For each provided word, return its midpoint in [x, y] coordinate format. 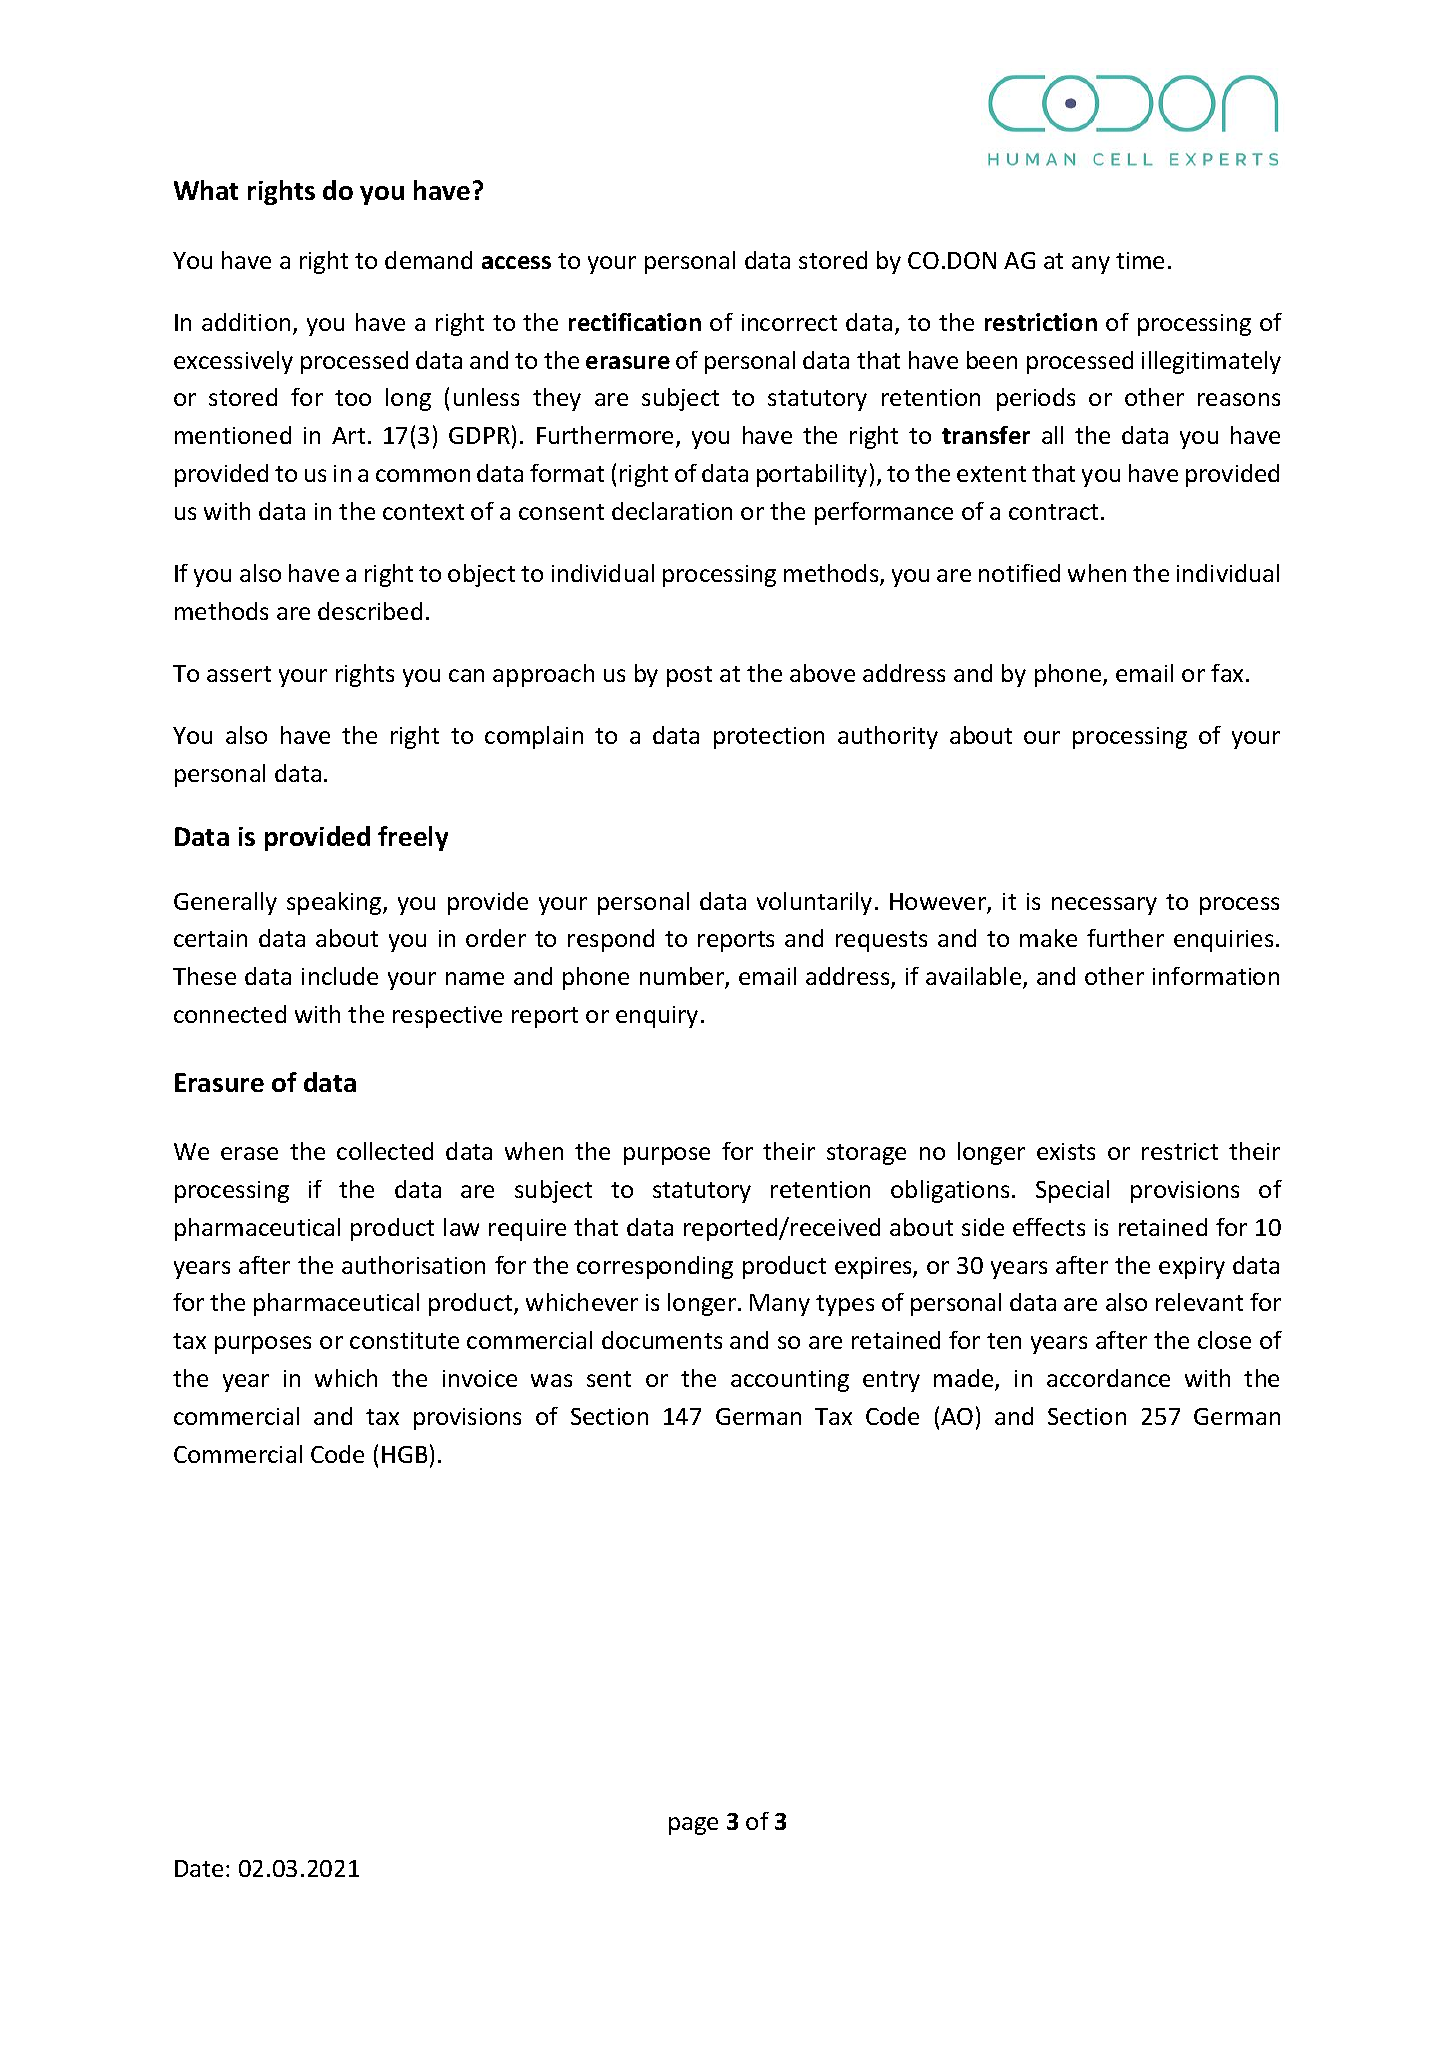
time [1140, 260]
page [693, 1826]
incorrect [789, 322]
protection [769, 738]
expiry [1192, 1268]
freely [413, 838]
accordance [1108, 1378]
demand [428, 260]
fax [1229, 673]
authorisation [413, 1265]
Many [780, 1305]
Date [199, 1868]
